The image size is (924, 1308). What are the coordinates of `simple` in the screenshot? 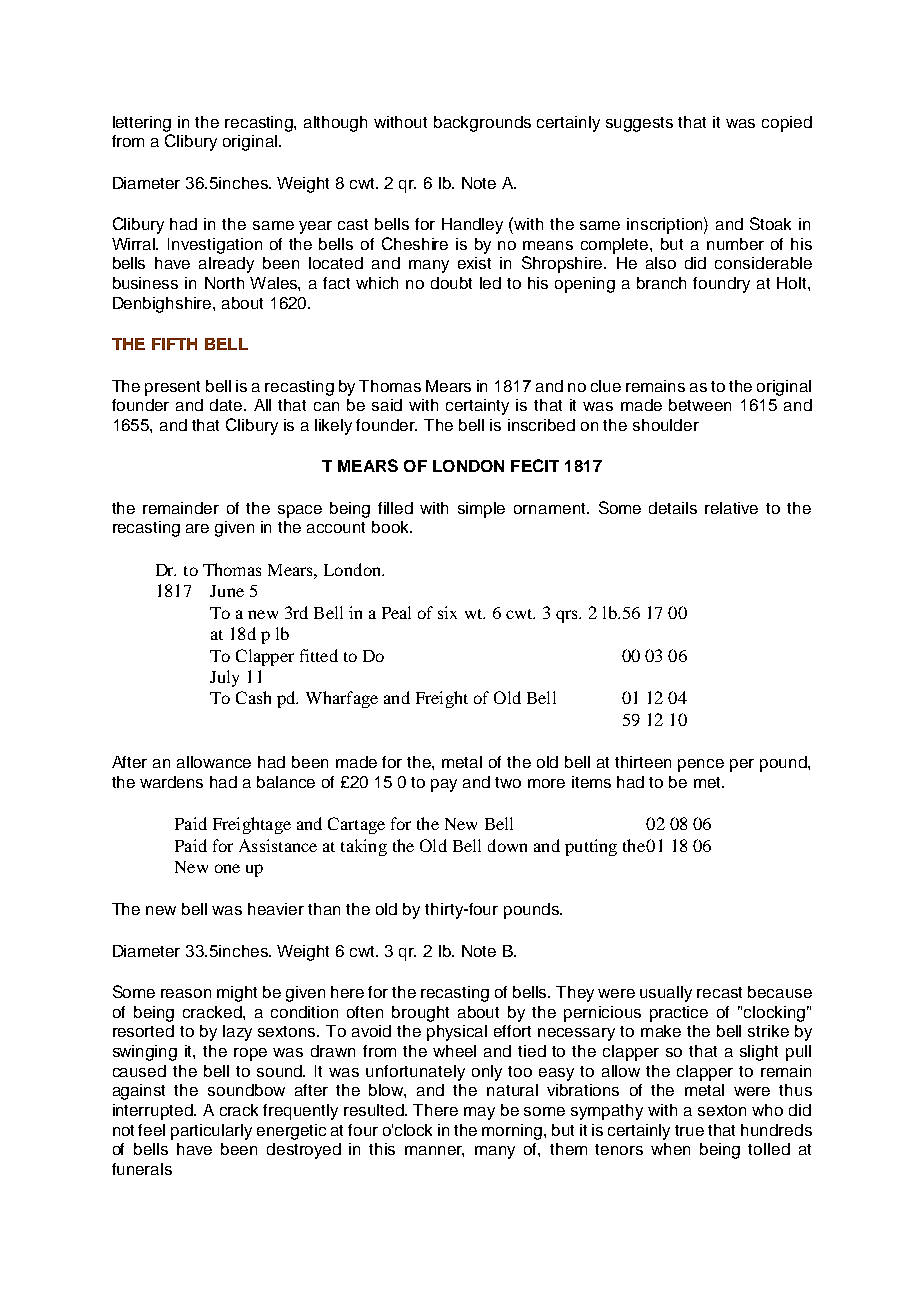 It's located at (481, 510).
